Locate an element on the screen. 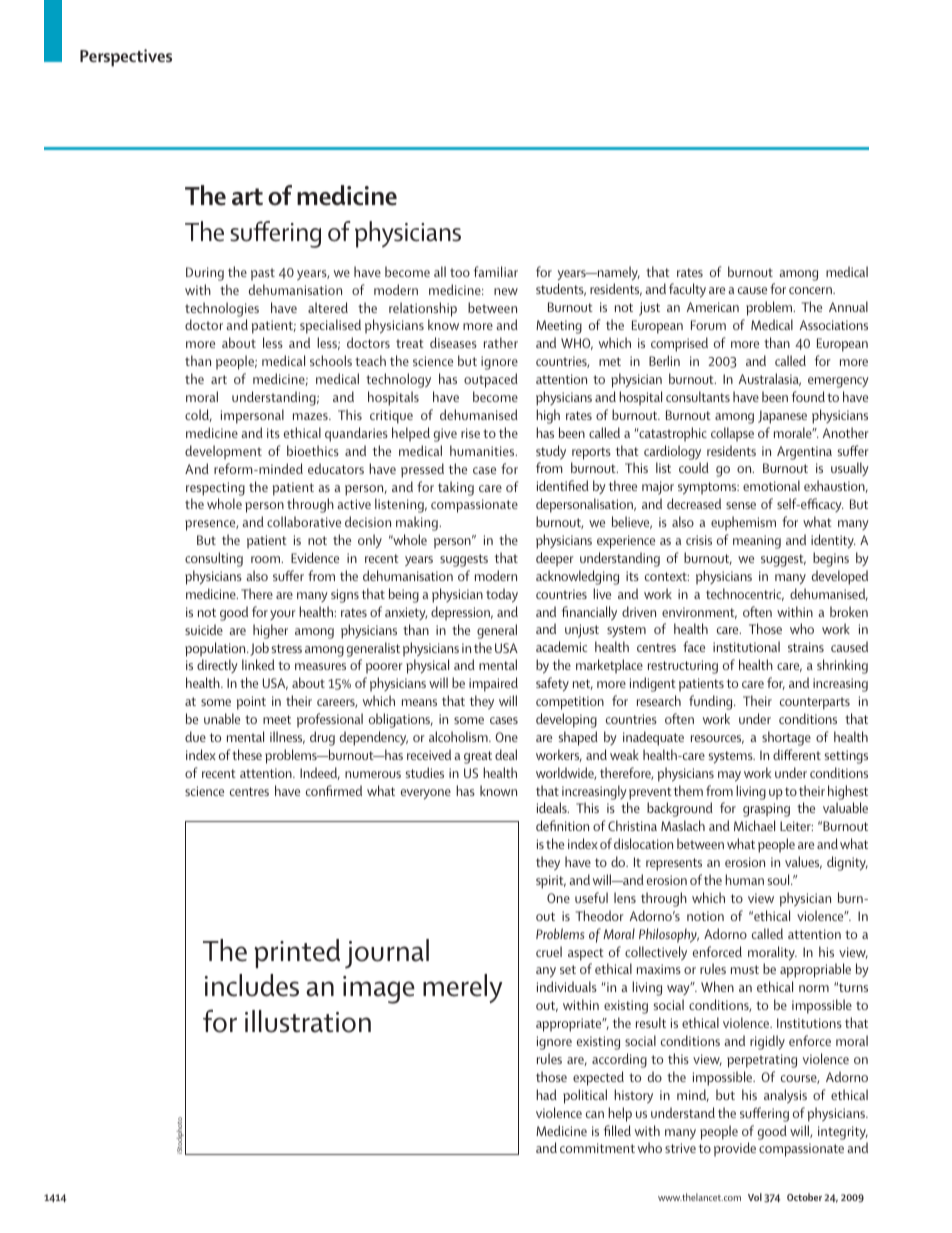 Image resolution: width=952 pixels, height=1233 pixels. these is located at coordinates (247, 754).
